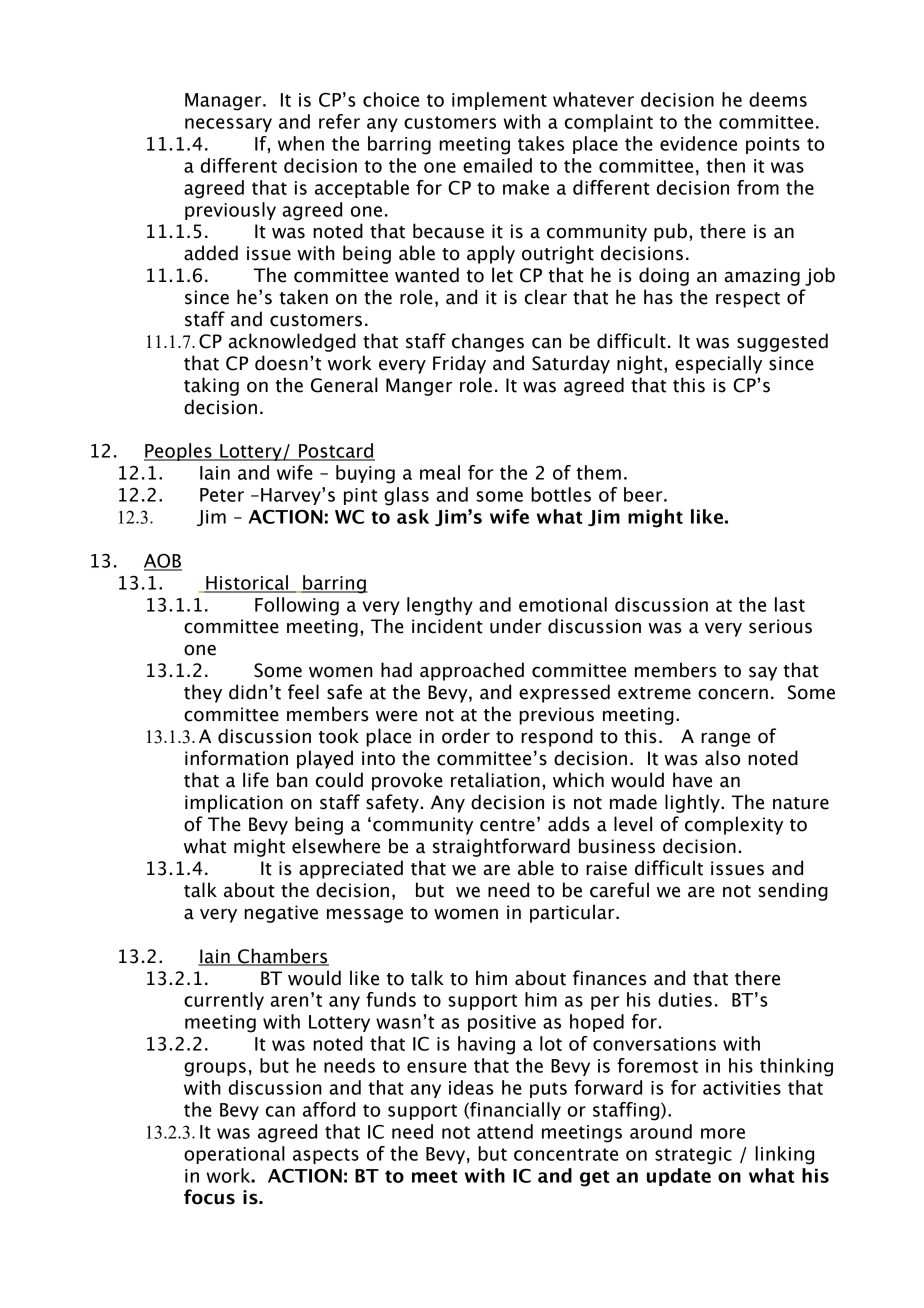  Describe the element at coordinates (234, 1155) in the screenshot. I see `operational` at that location.
